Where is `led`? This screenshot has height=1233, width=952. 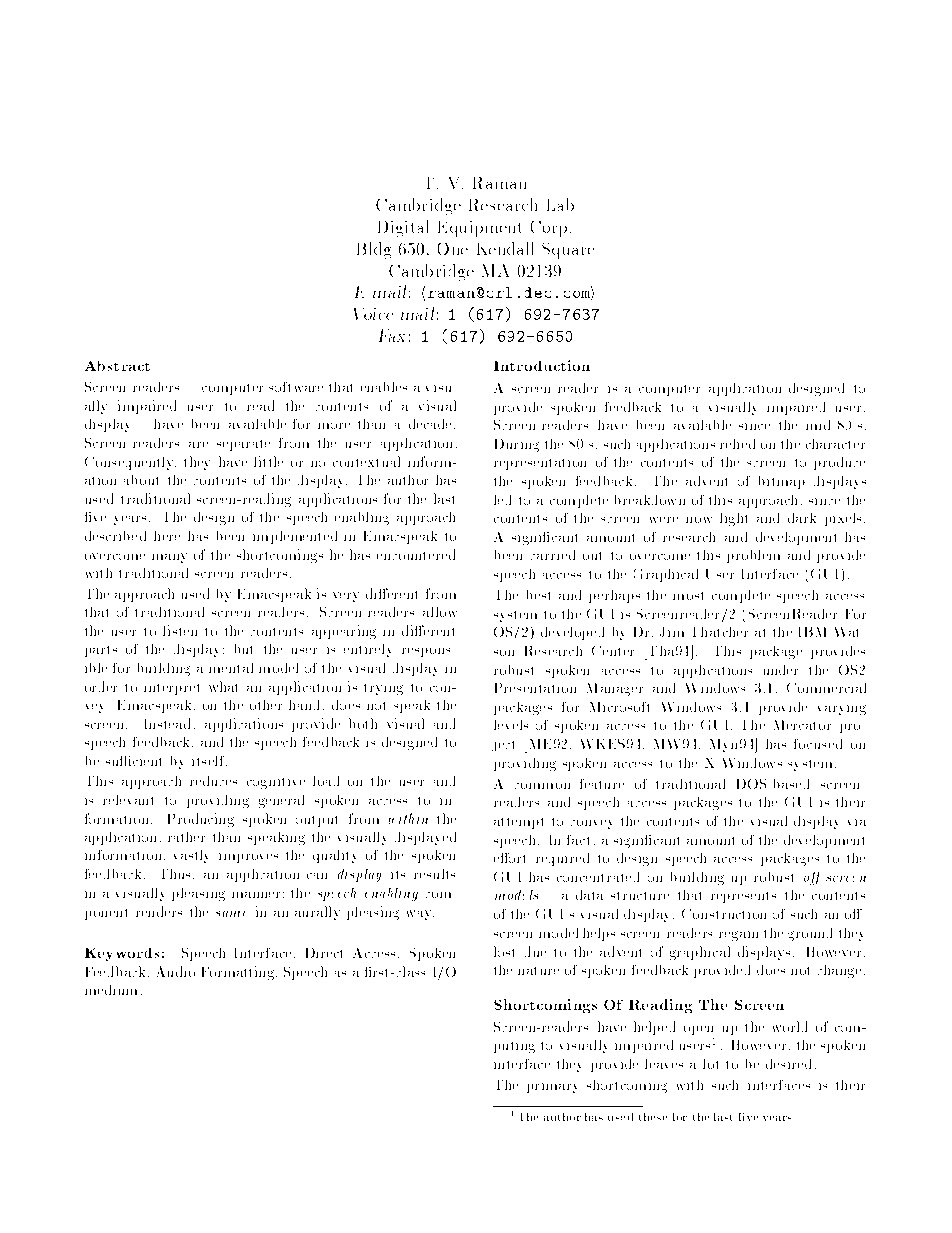
led is located at coordinates (502, 500).
